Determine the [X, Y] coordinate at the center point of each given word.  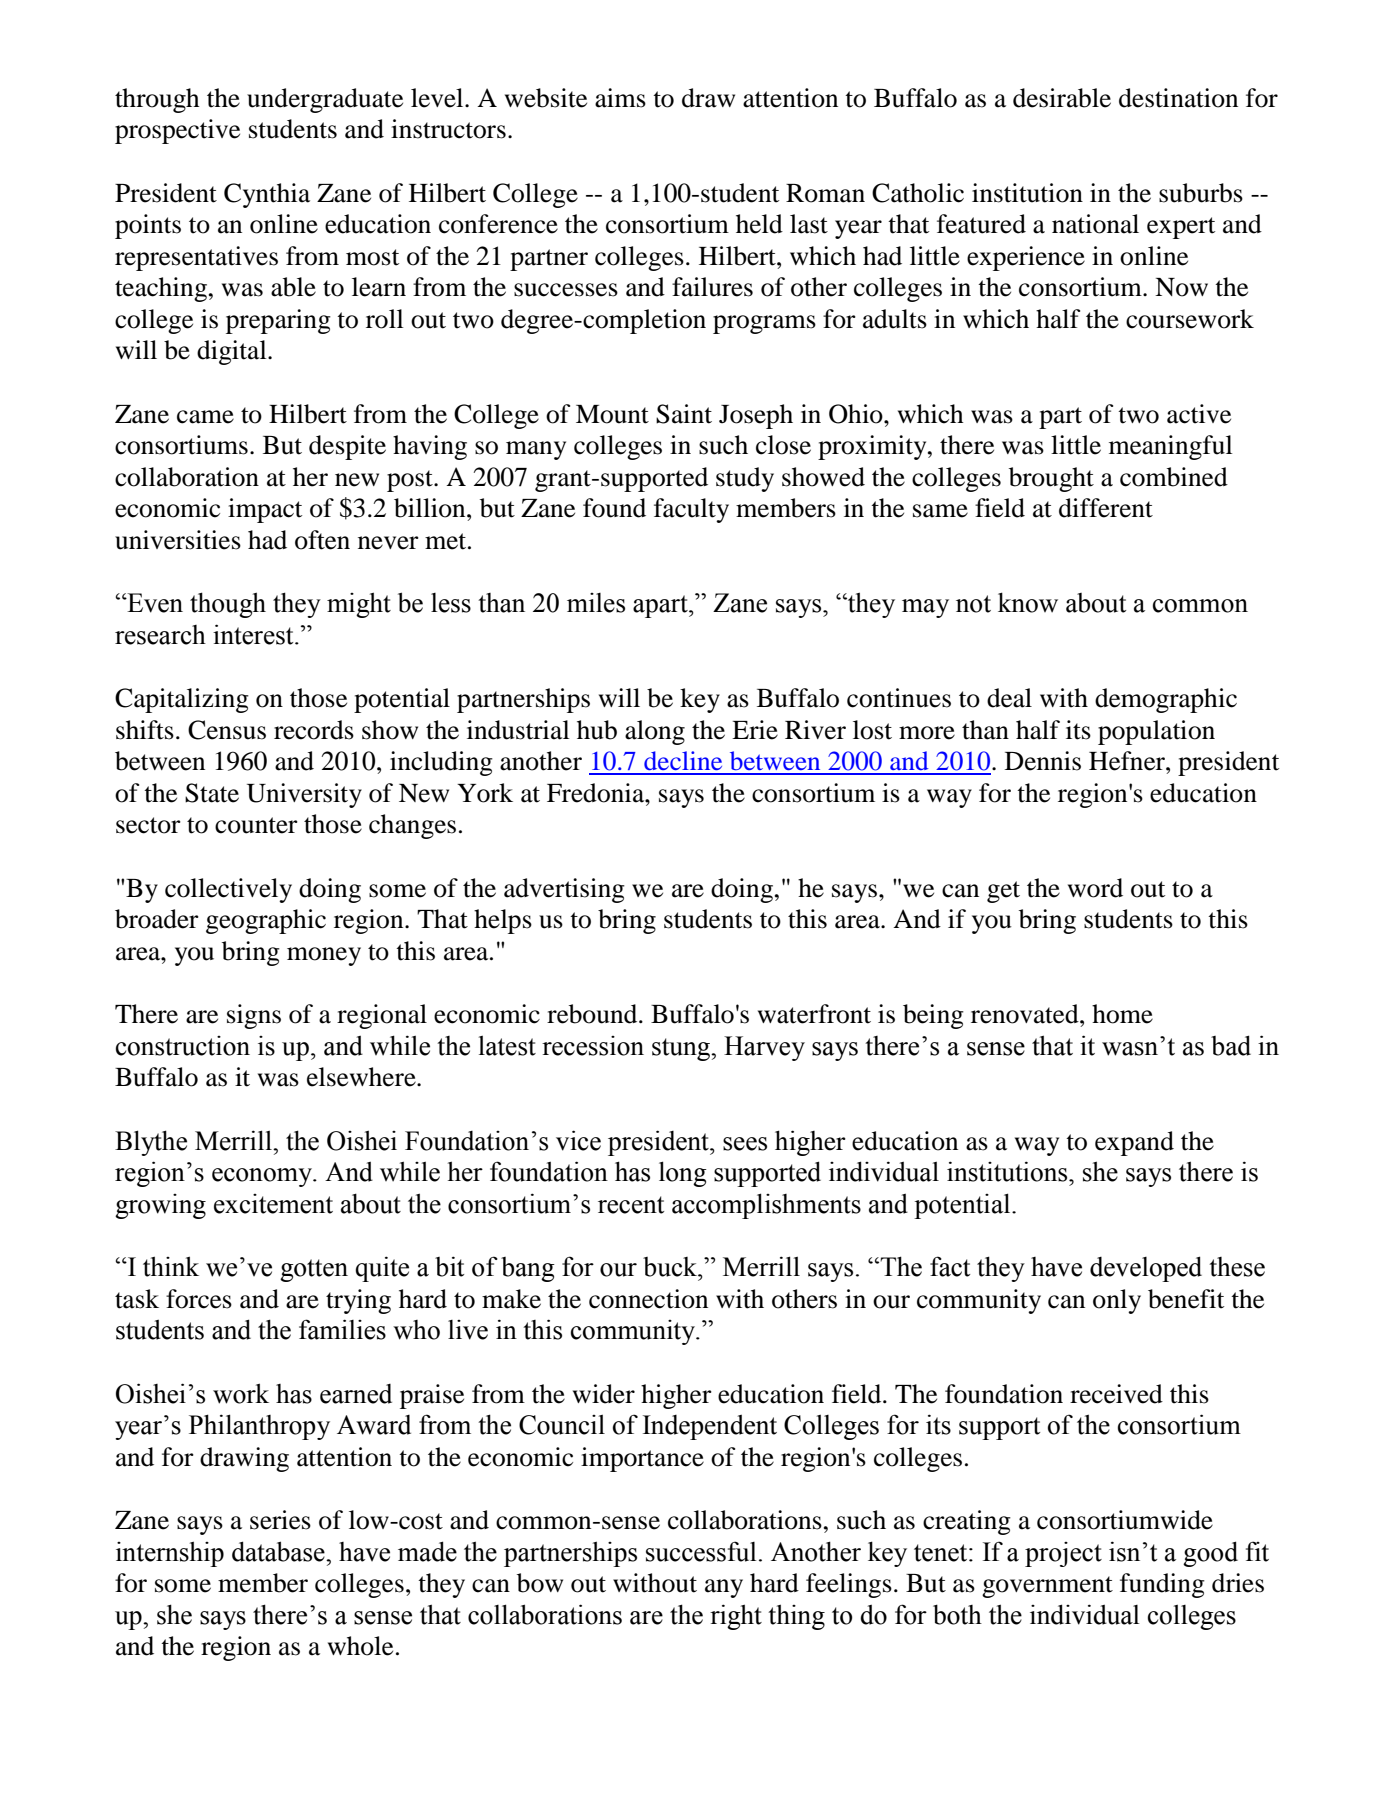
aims [620, 98]
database [279, 1551]
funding [1162, 1585]
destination [1178, 98]
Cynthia [267, 195]
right [736, 1617]
